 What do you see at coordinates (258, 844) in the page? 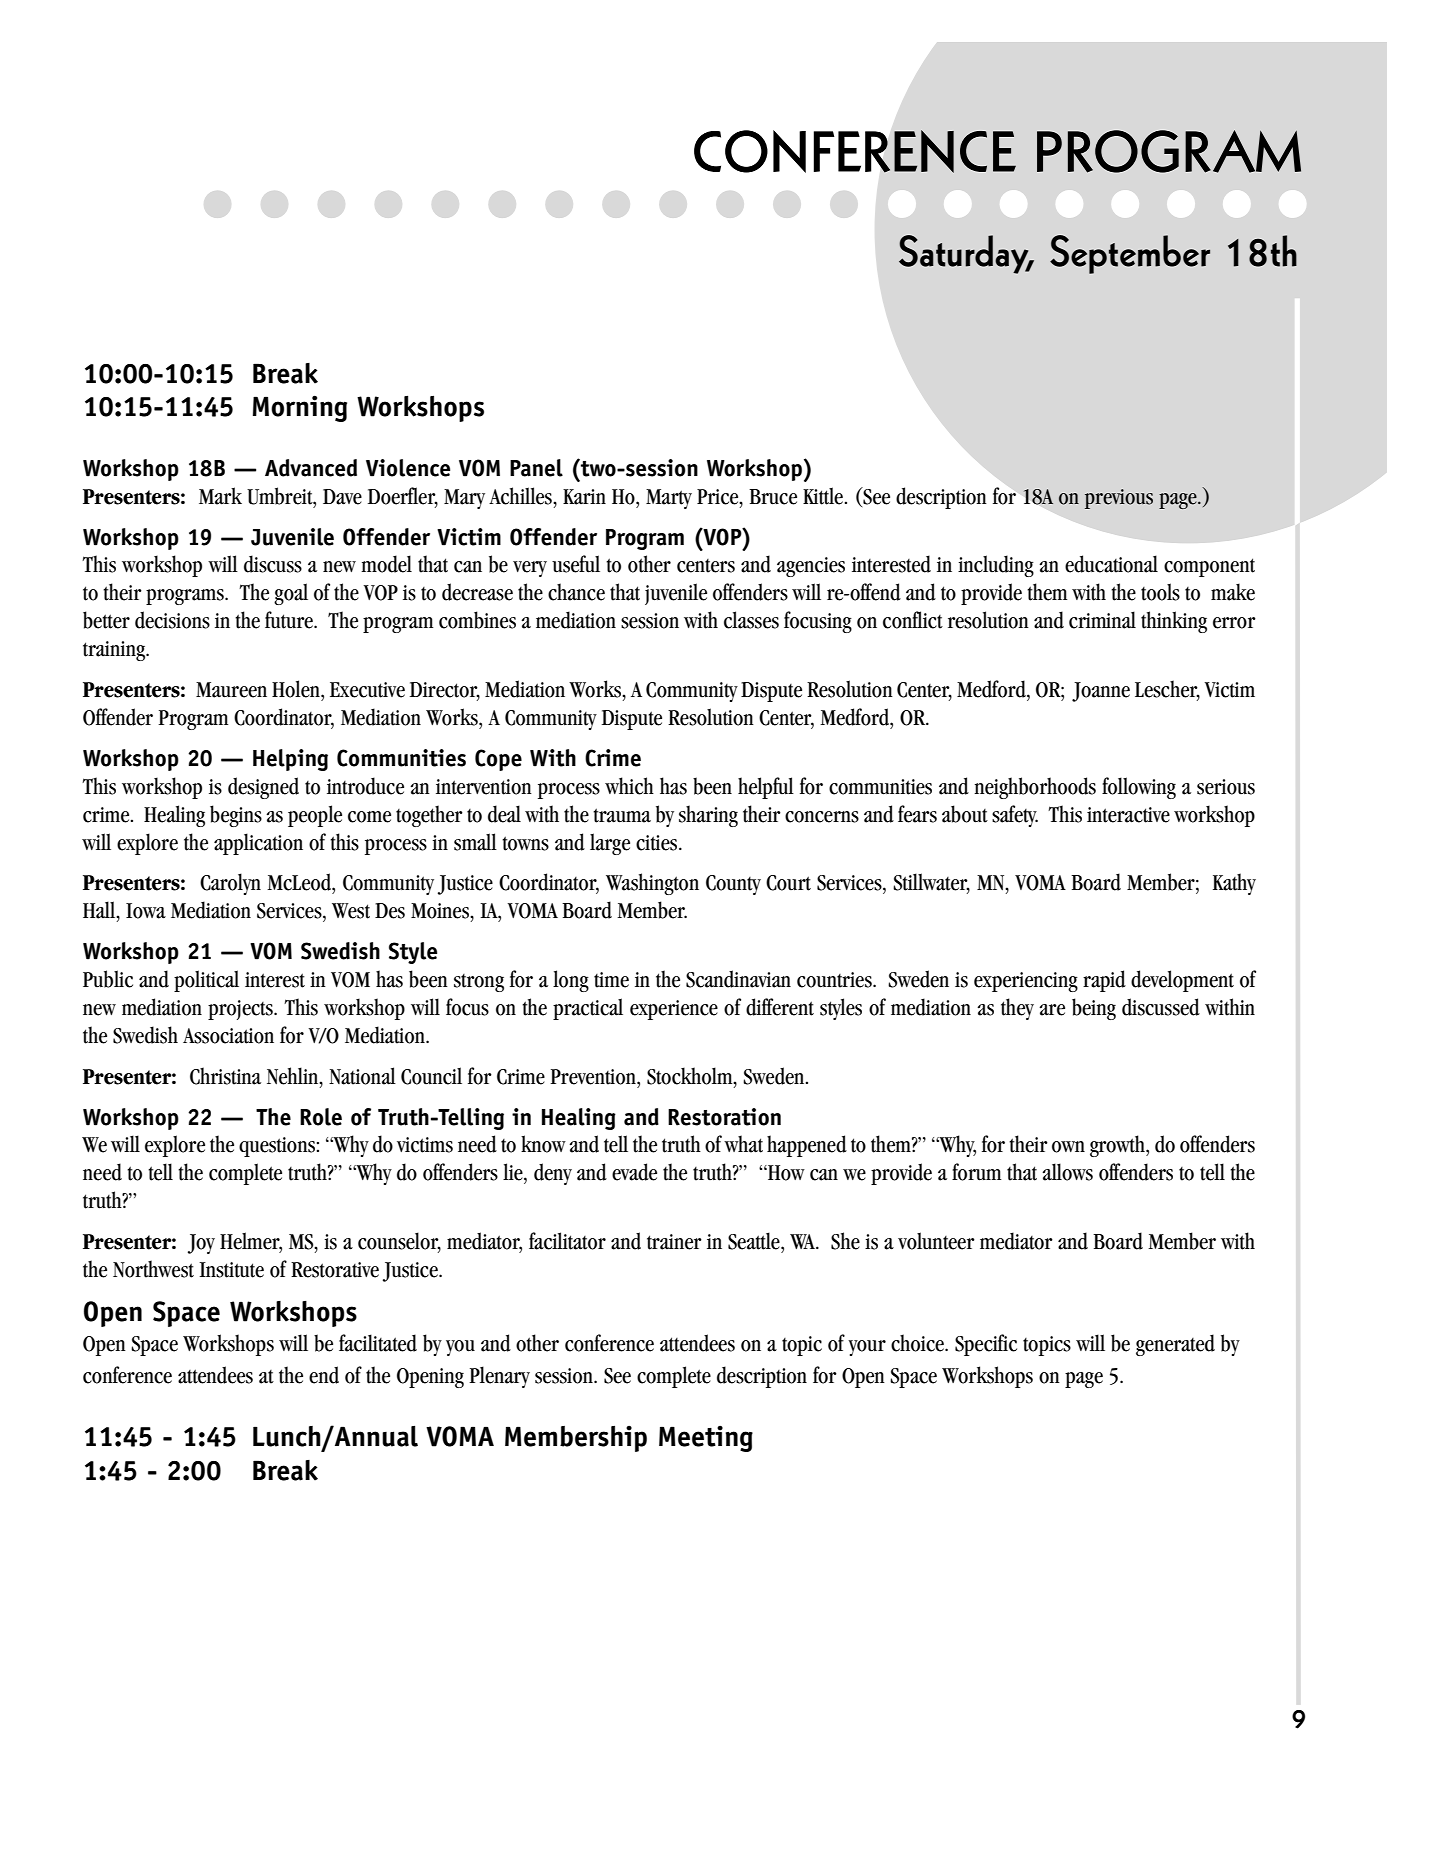
I see `application` at bounding box center [258, 844].
